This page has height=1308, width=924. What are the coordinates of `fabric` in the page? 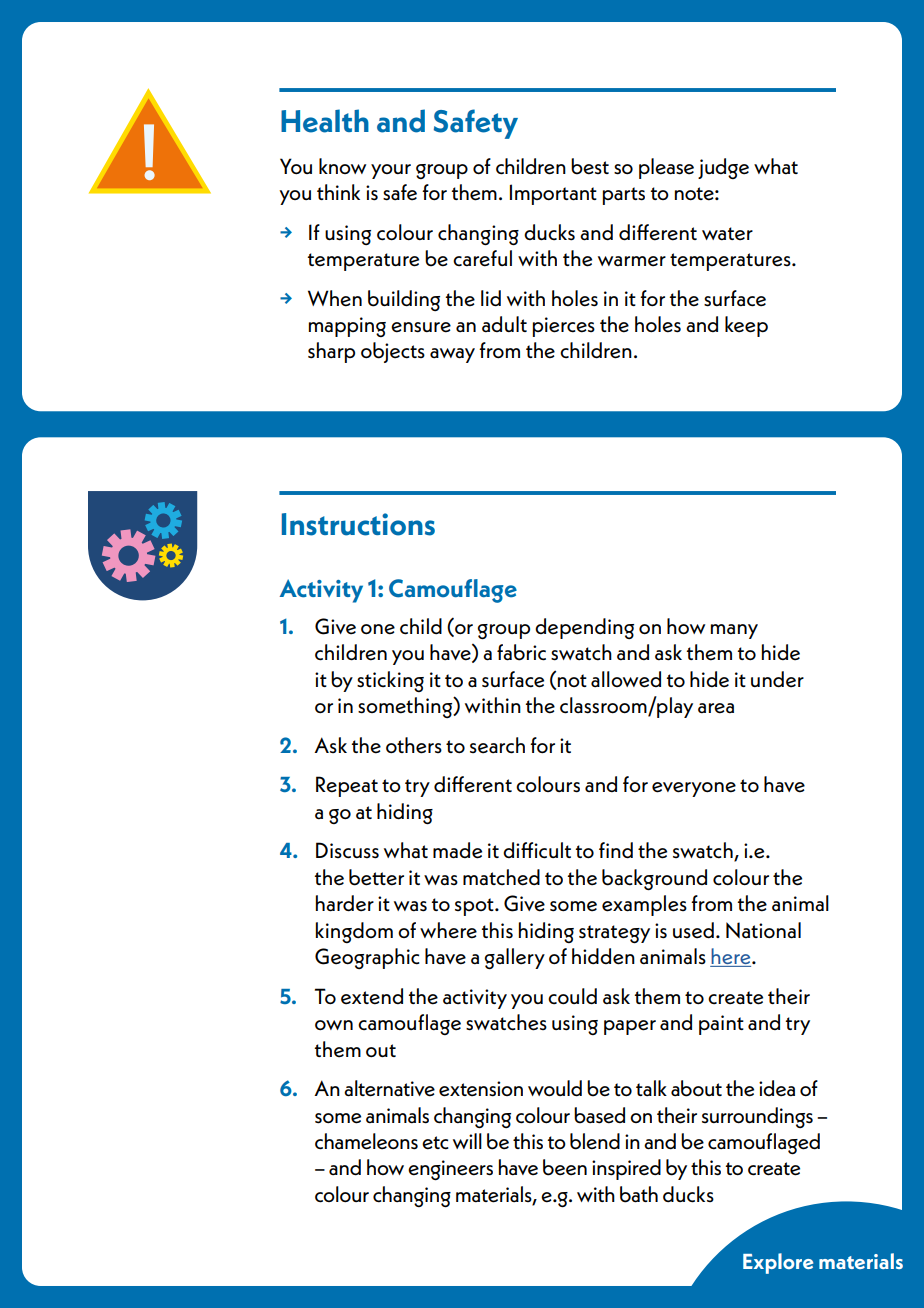 It's located at (521, 652).
